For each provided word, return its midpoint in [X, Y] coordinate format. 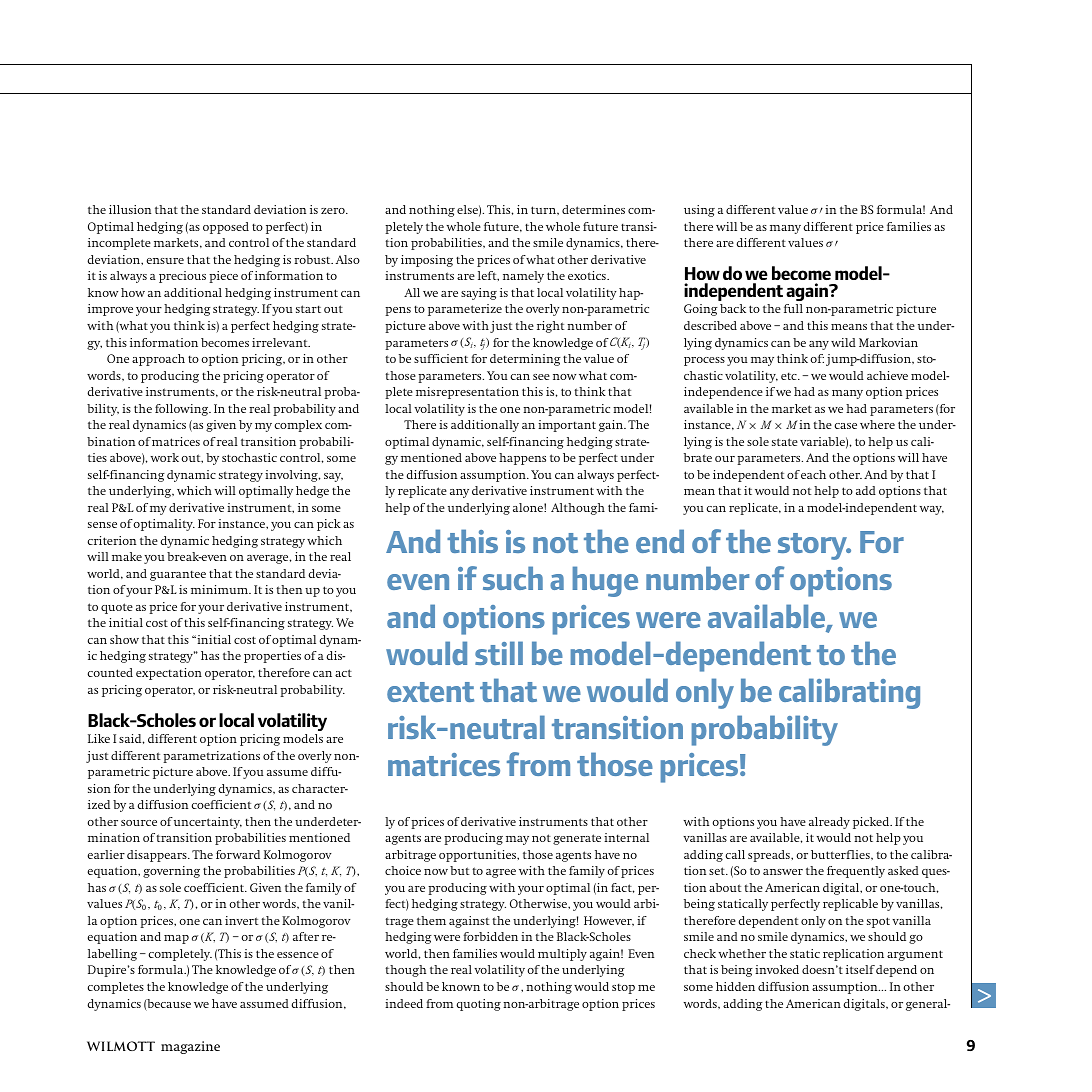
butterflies [841, 854]
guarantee [178, 575]
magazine [190, 1047]
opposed [226, 228]
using [699, 211]
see [541, 377]
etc [790, 376]
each [813, 474]
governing [171, 872]
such [513, 578]
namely [523, 277]
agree [501, 873]
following [183, 410]
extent [430, 692]
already [829, 823]
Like [99, 738]
